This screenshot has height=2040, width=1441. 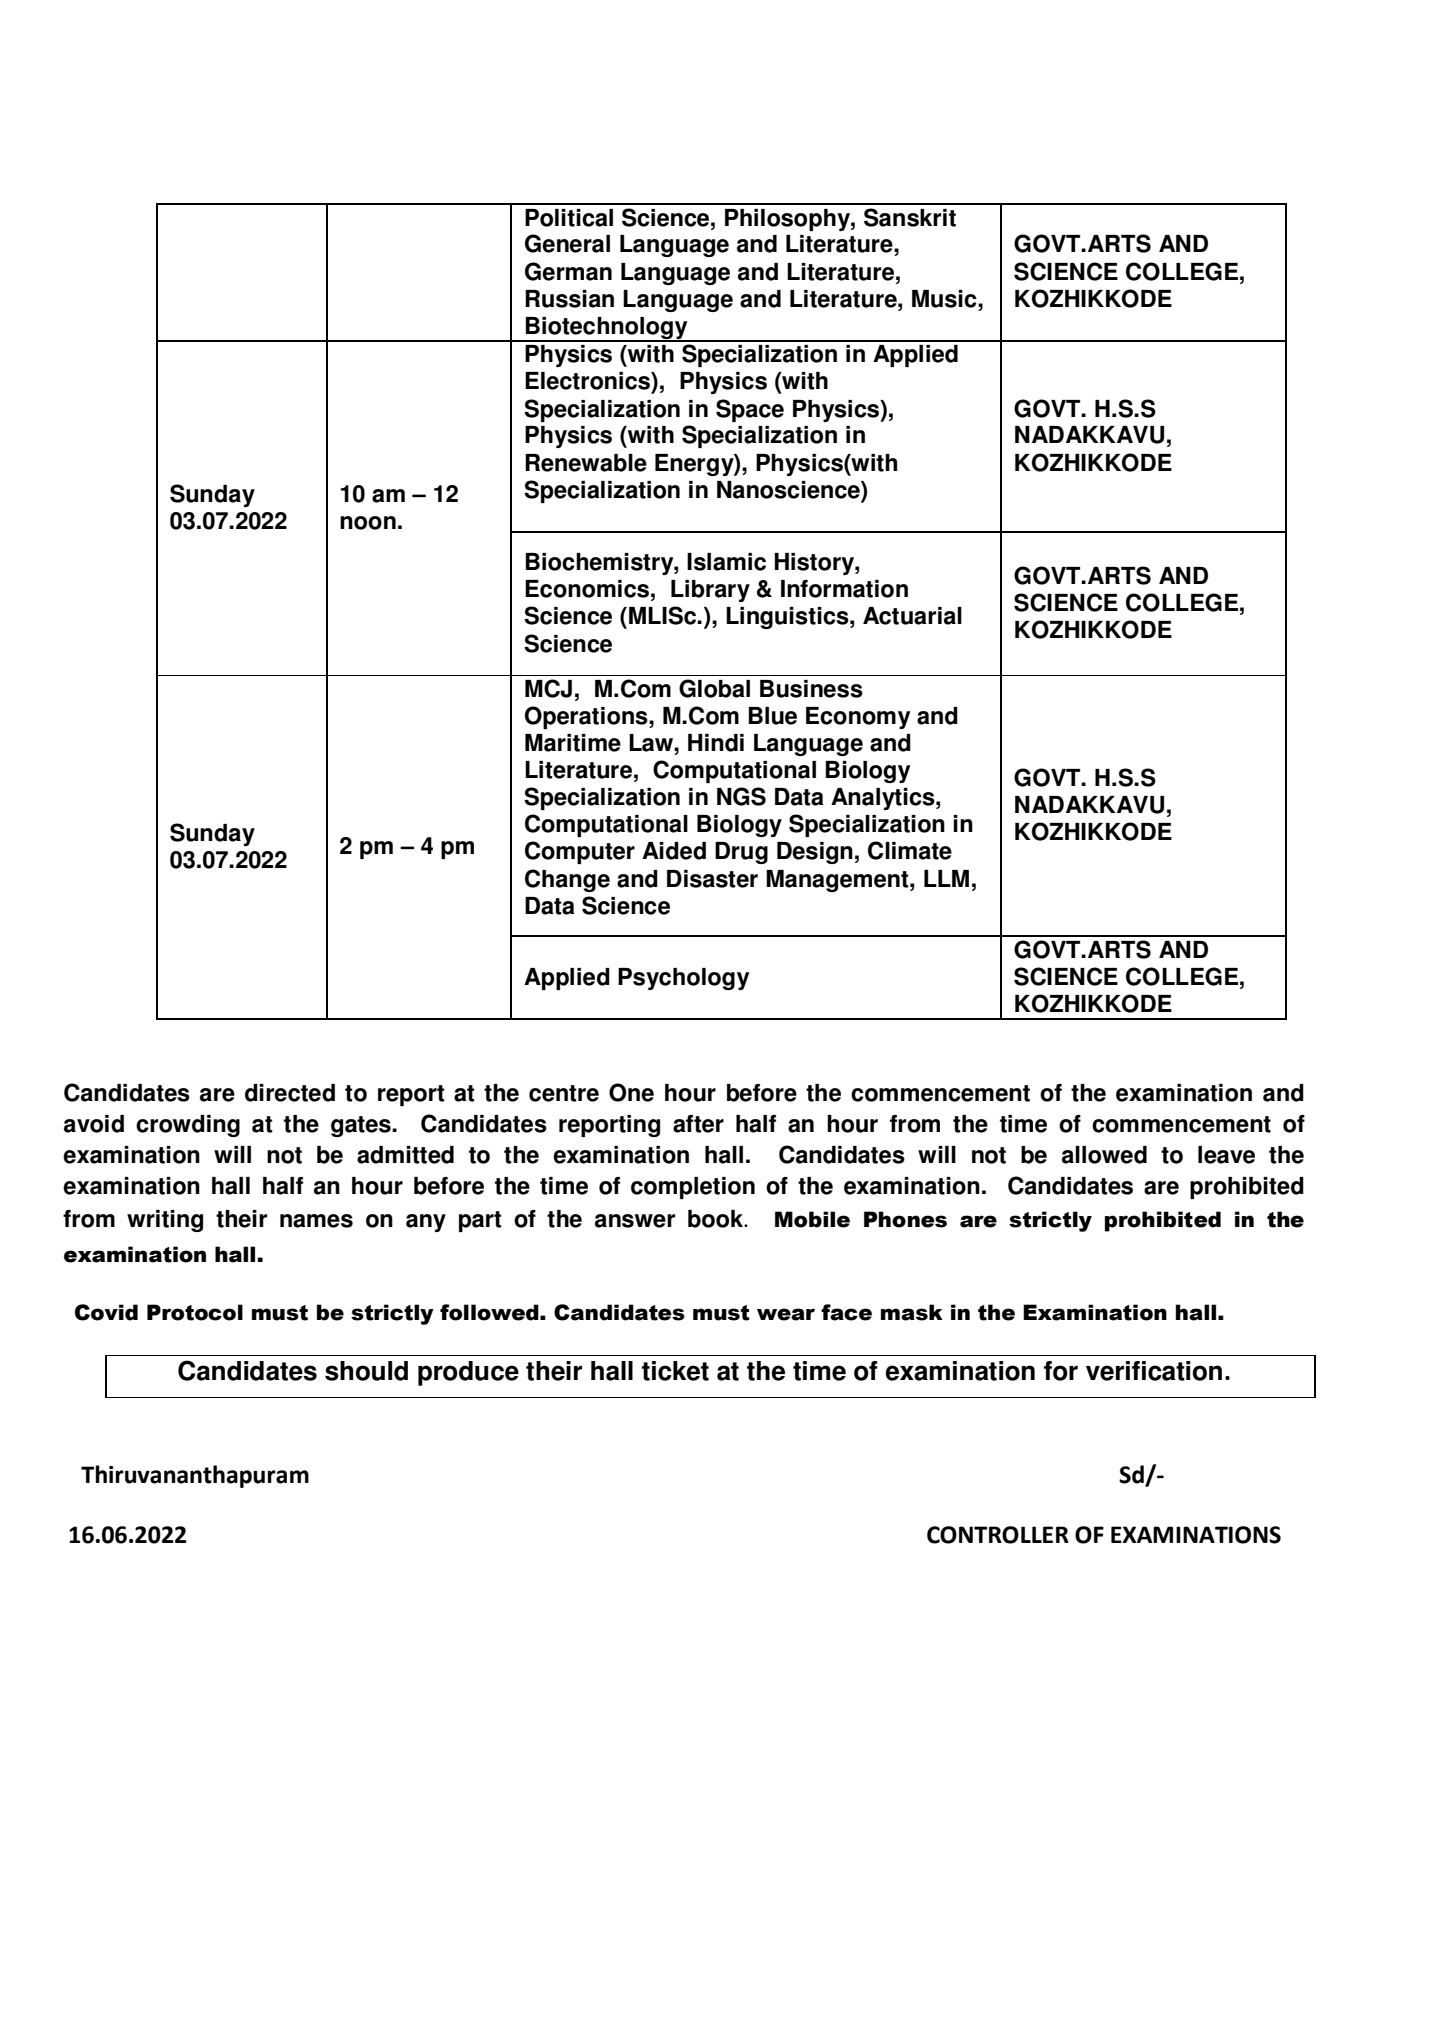 I want to click on German, so click(x=568, y=271).
